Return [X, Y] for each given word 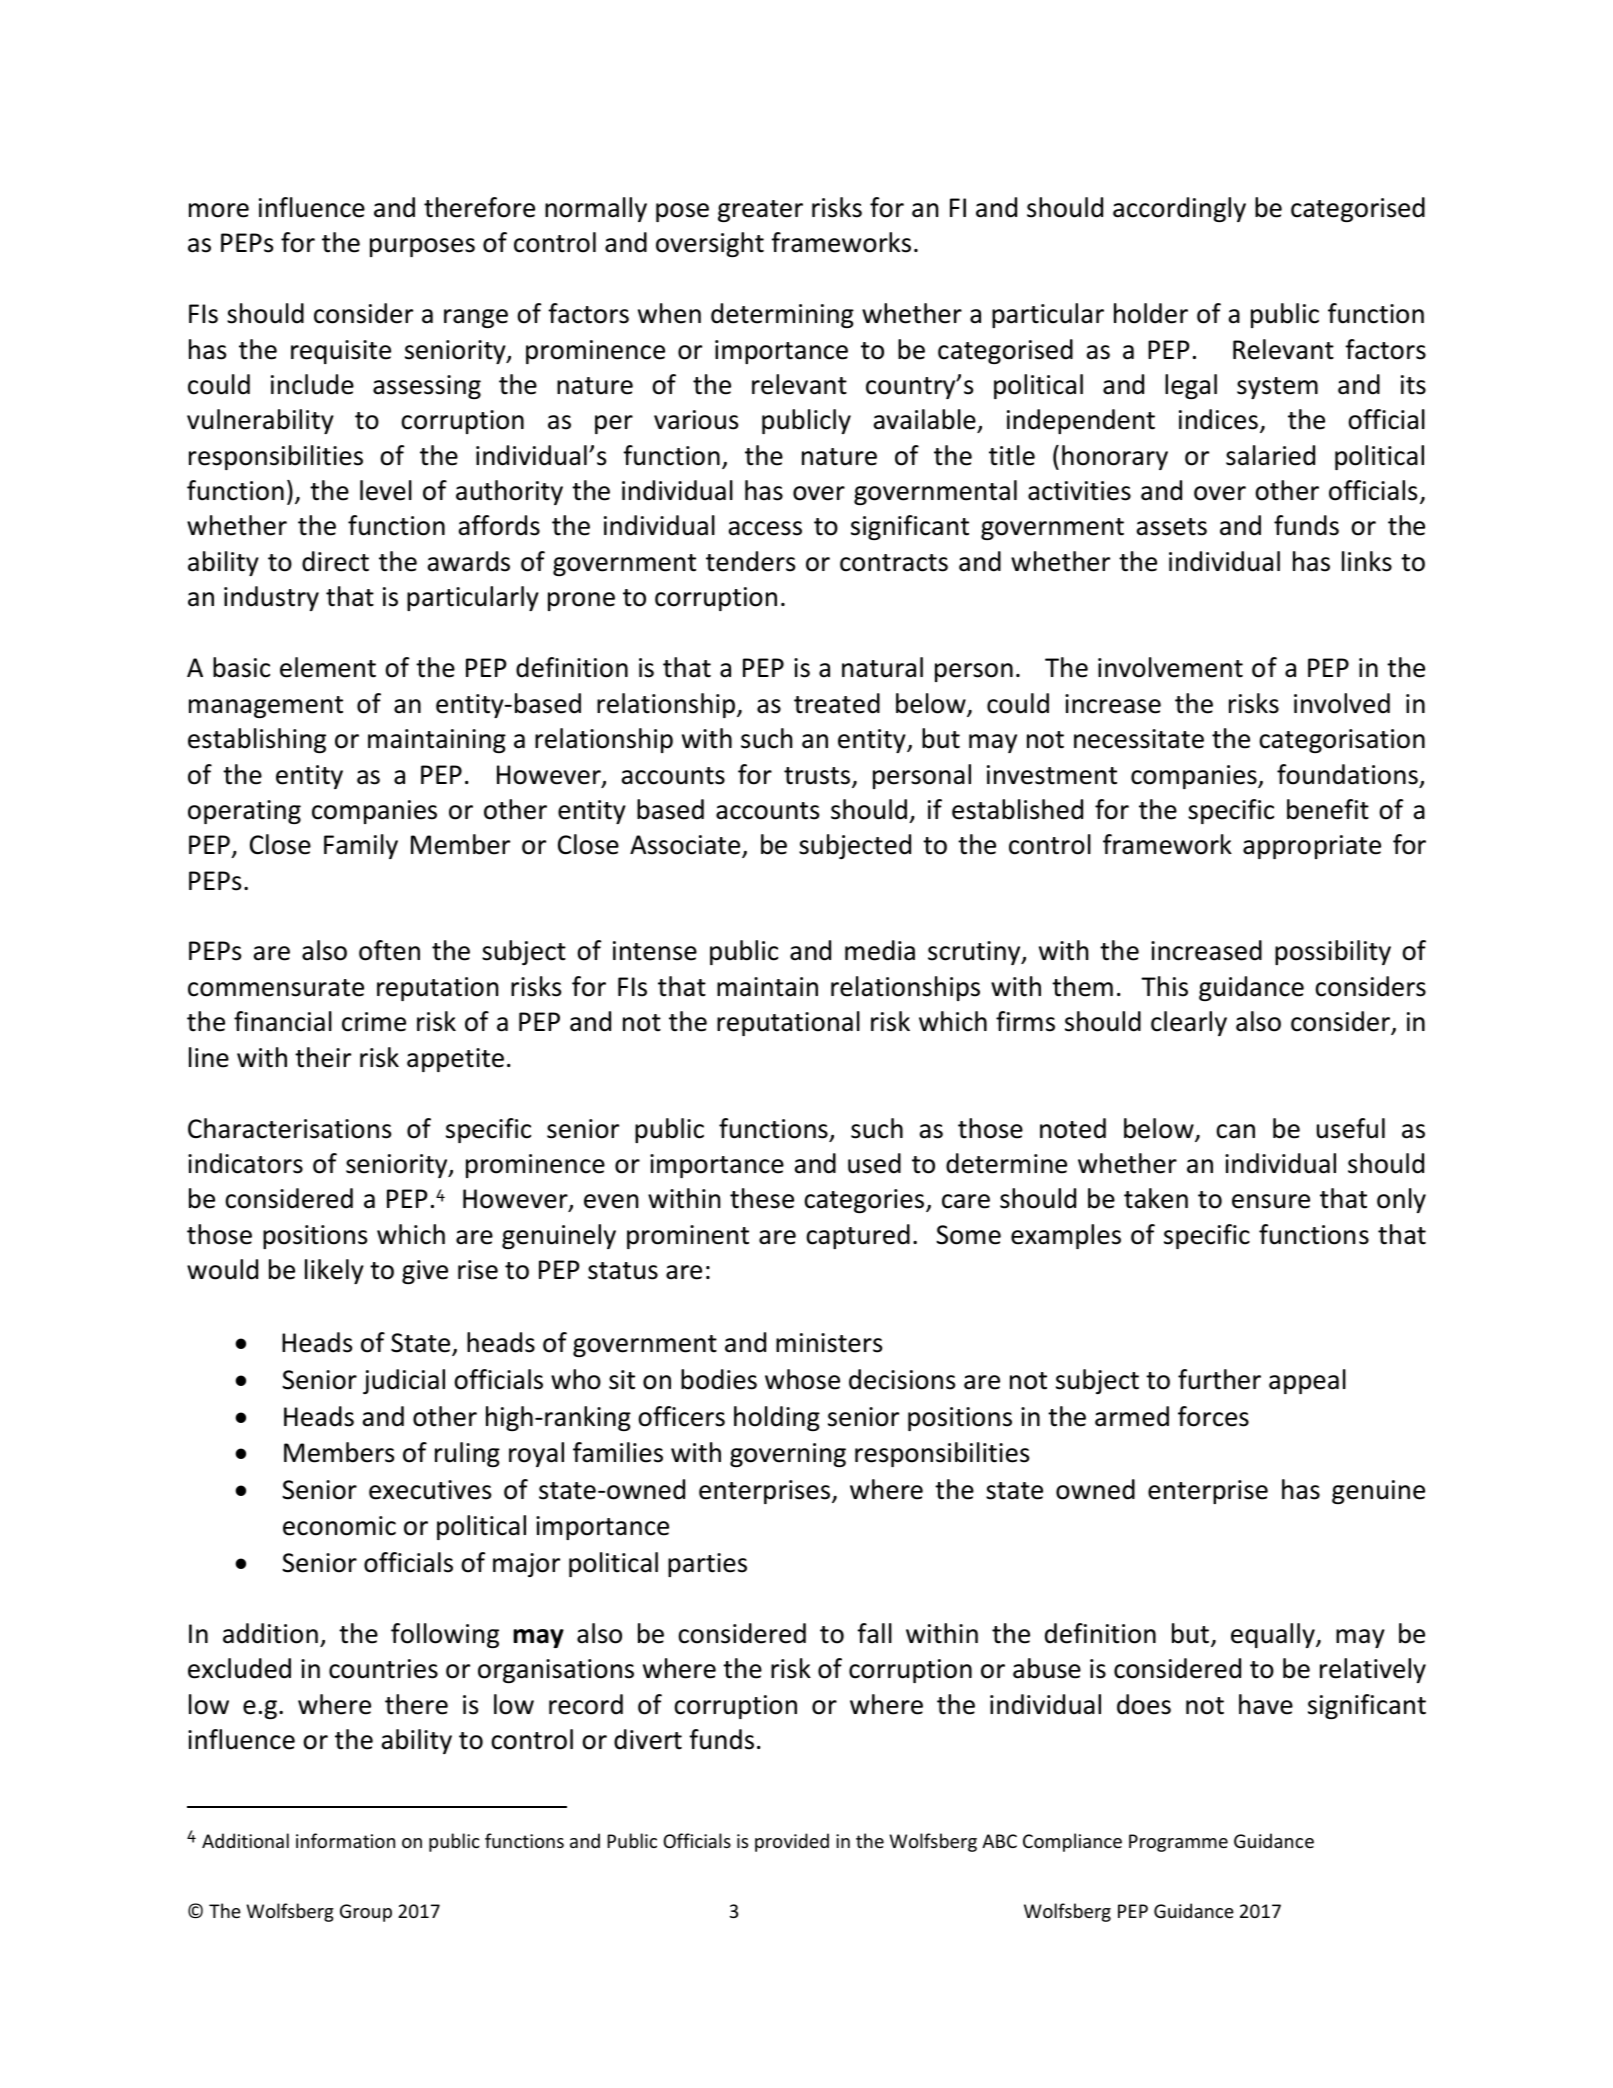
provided [792, 1842]
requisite [341, 352]
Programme [1178, 1843]
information [345, 1840]
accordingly [1179, 209]
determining [782, 315]
